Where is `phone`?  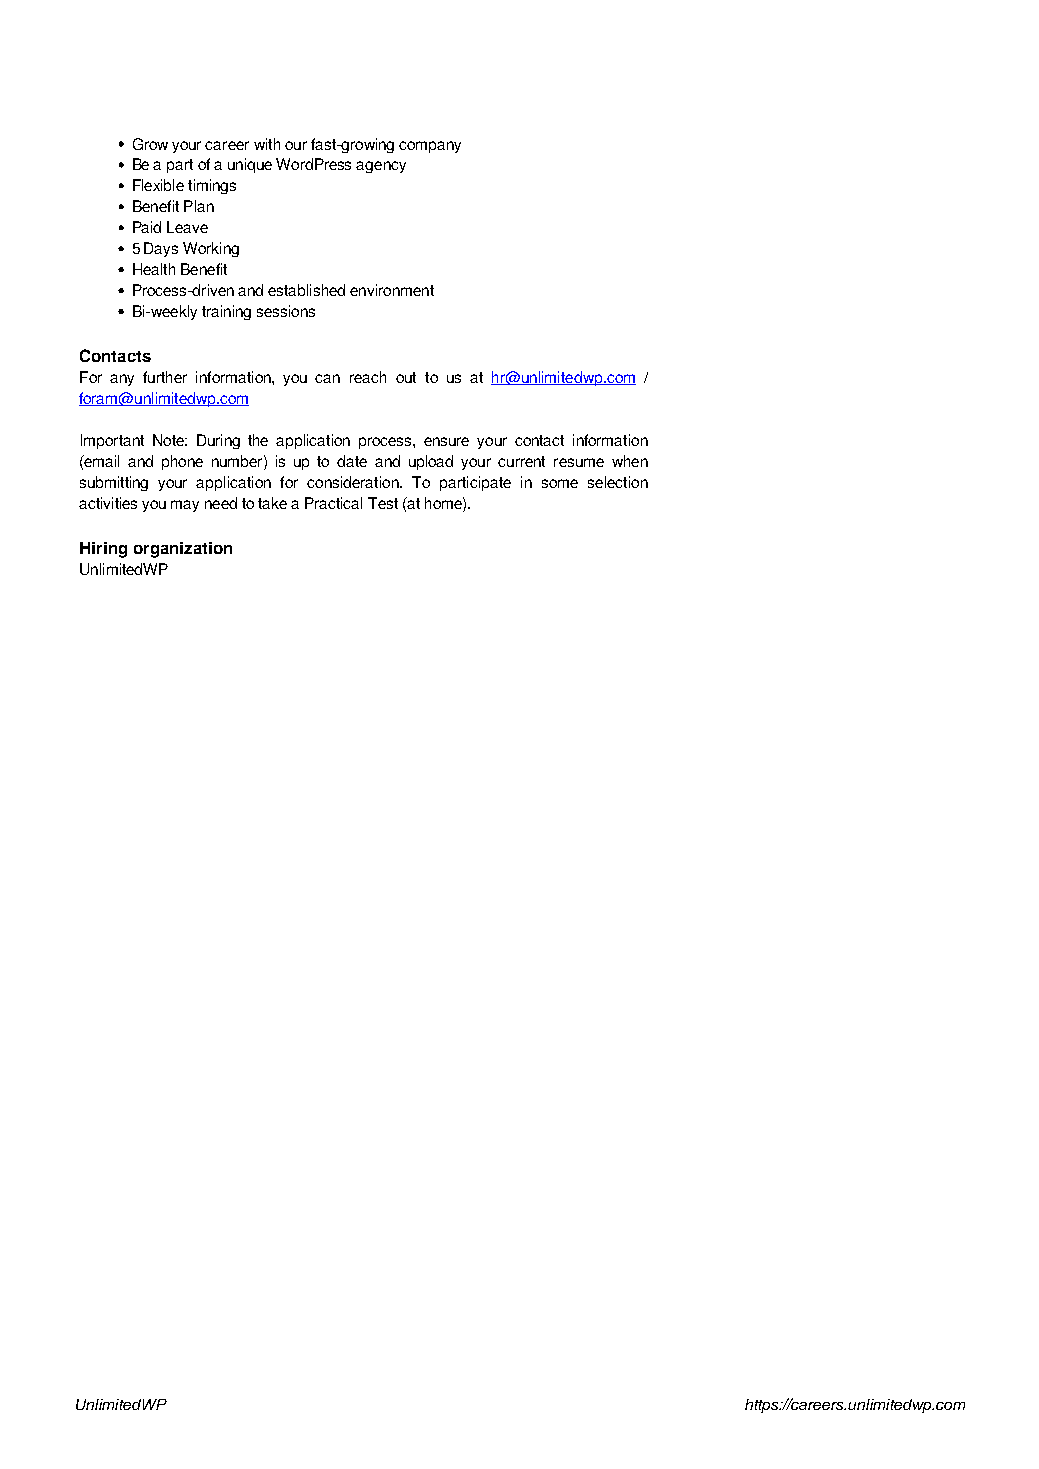
phone is located at coordinates (182, 462).
